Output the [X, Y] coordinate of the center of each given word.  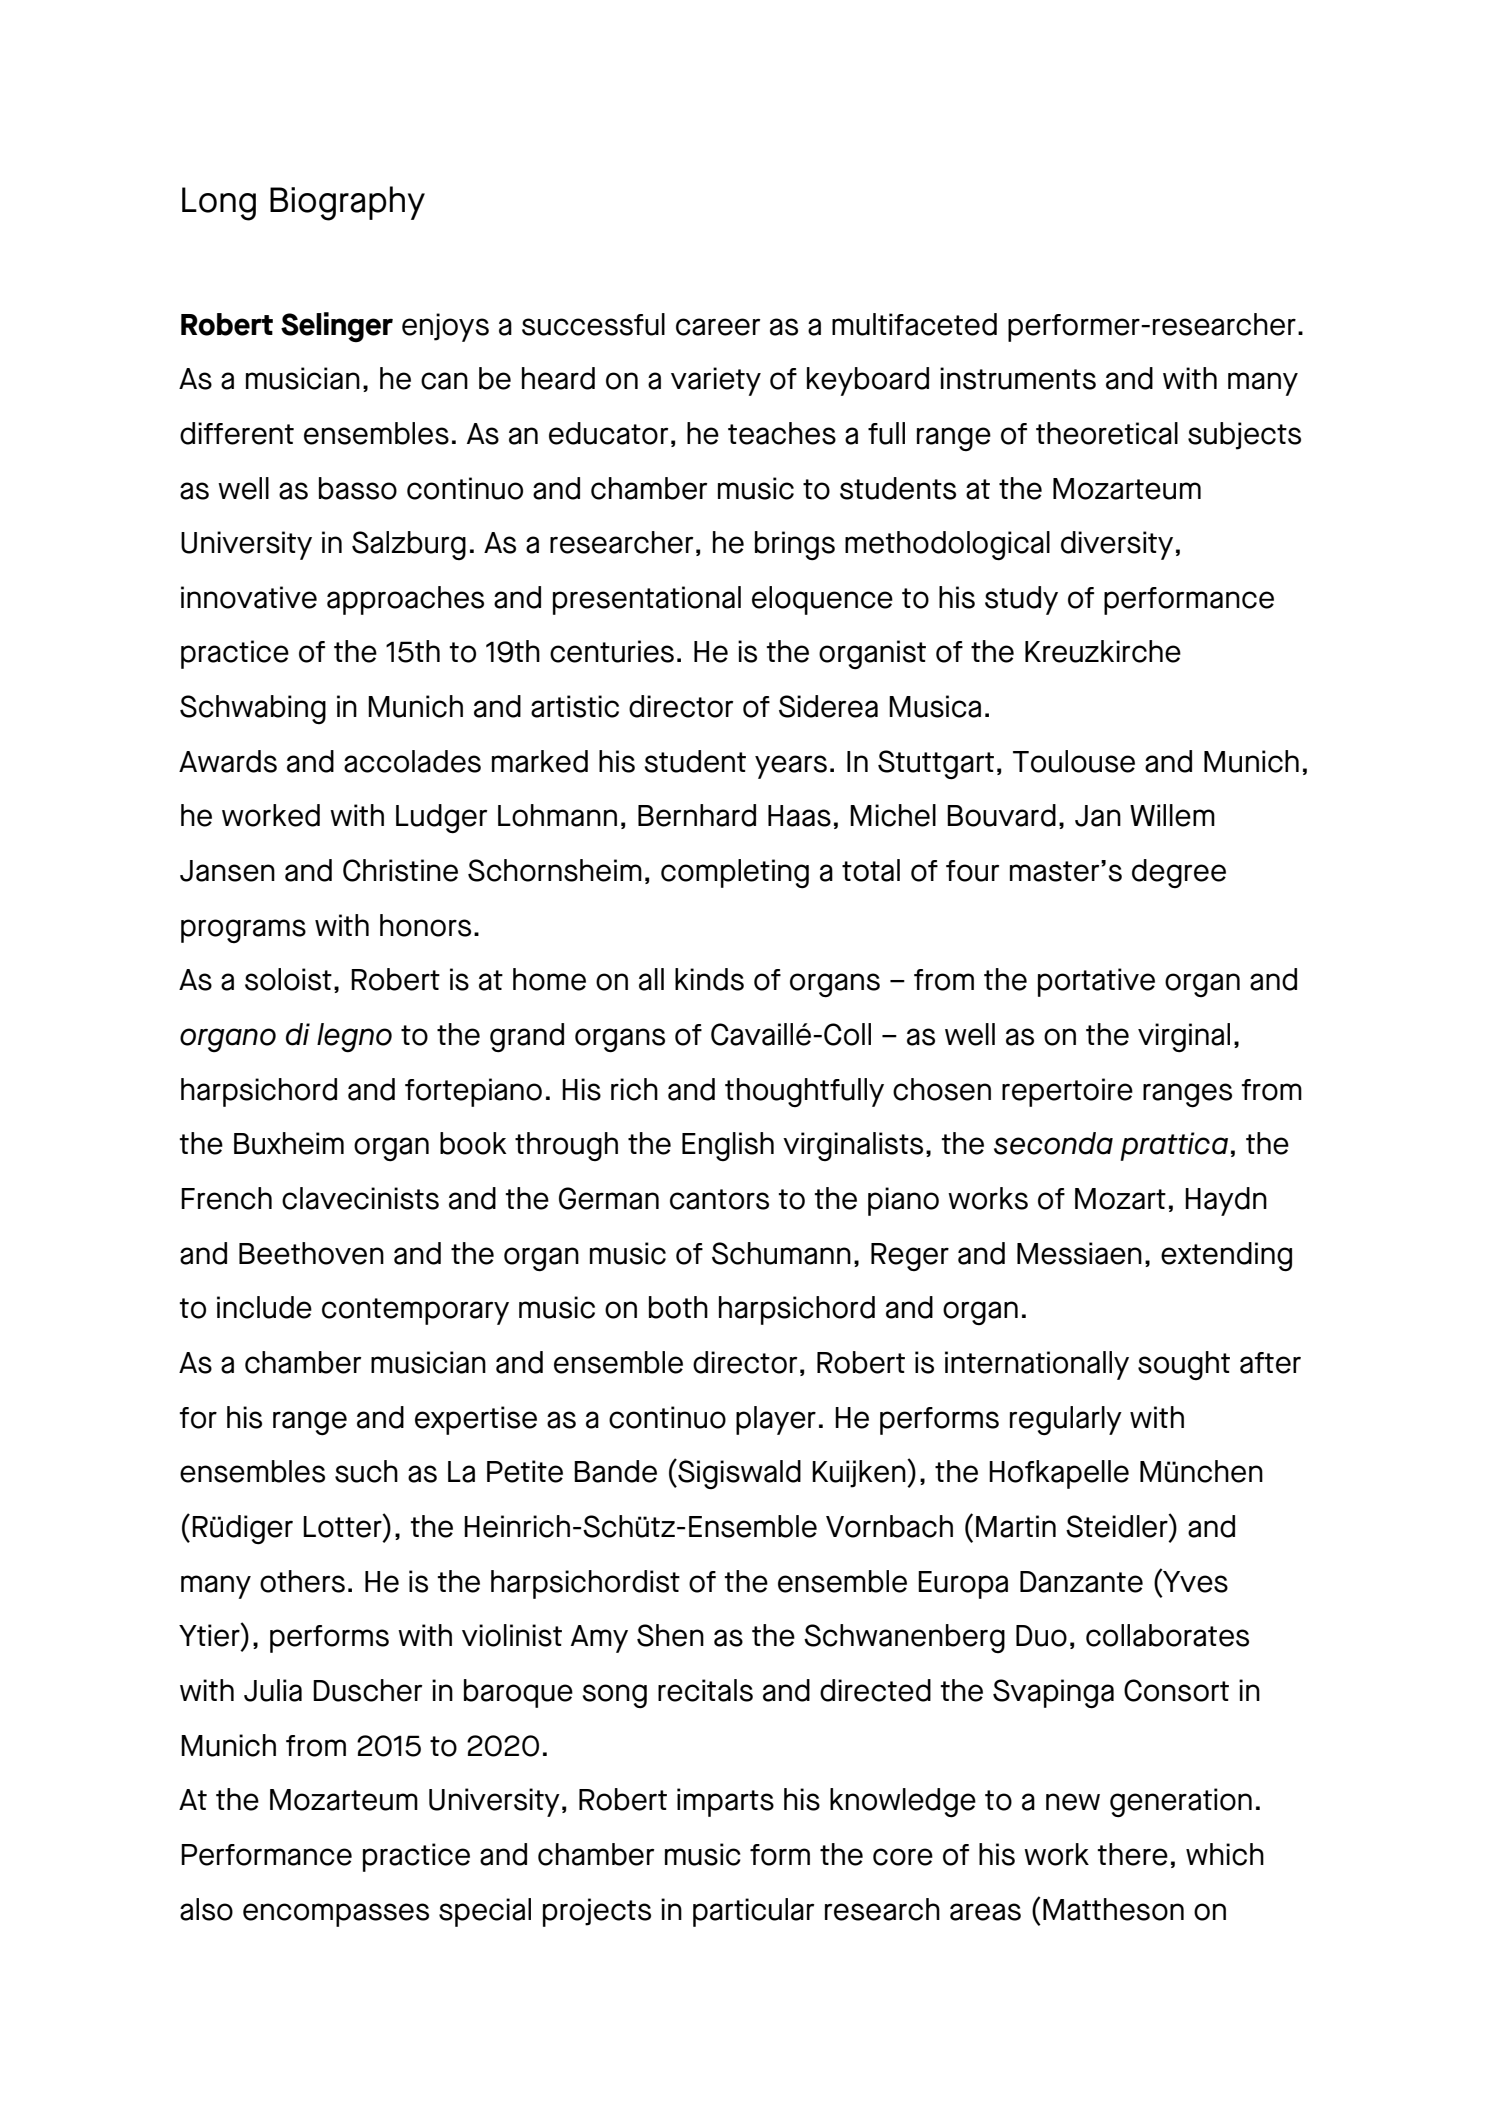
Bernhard [697, 815]
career [718, 327]
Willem [1172, 815]
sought [1184, 1365]
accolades [412, 761]
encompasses [336, 1915]
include [264, 1307]
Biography [347, 203]
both [678, 1307]
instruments [1018, 378]
